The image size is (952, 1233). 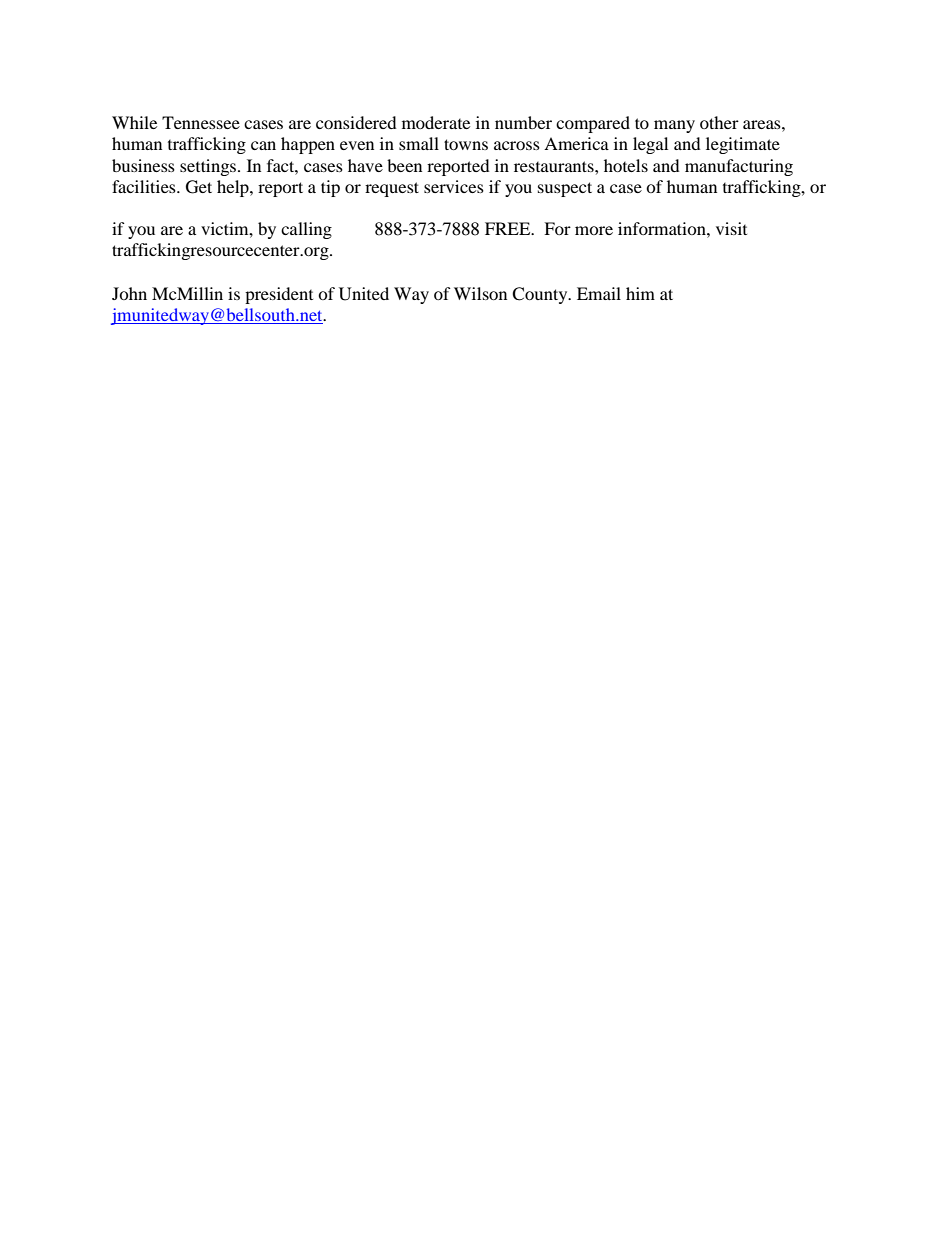 What do you see at coordinates (480, 293) in the image?
I see `Wilson` at bounding box center [480, 293].
